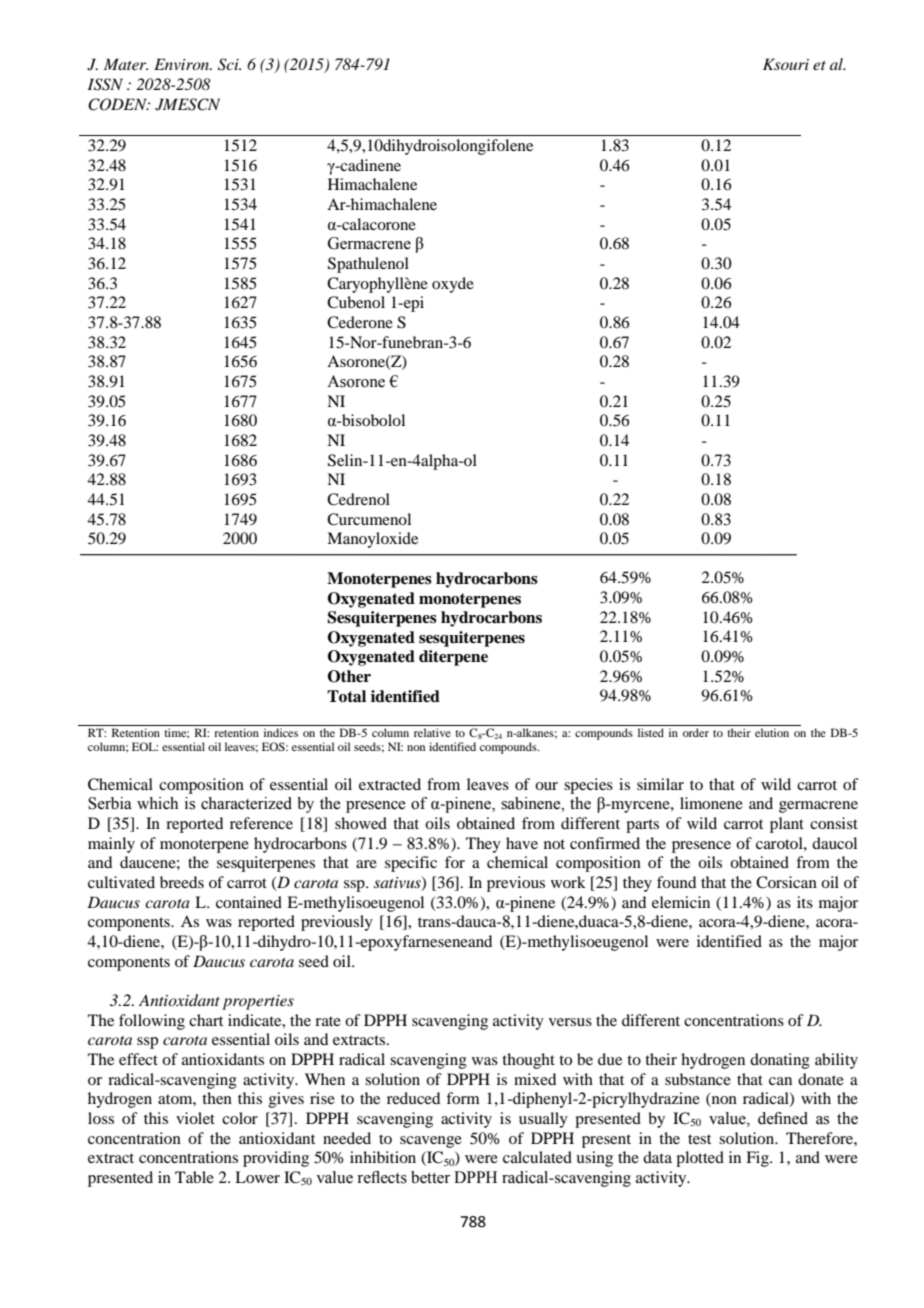 The width and height of the page is (924, 1308). I want to click on scavenge, so click(431, 1142).
